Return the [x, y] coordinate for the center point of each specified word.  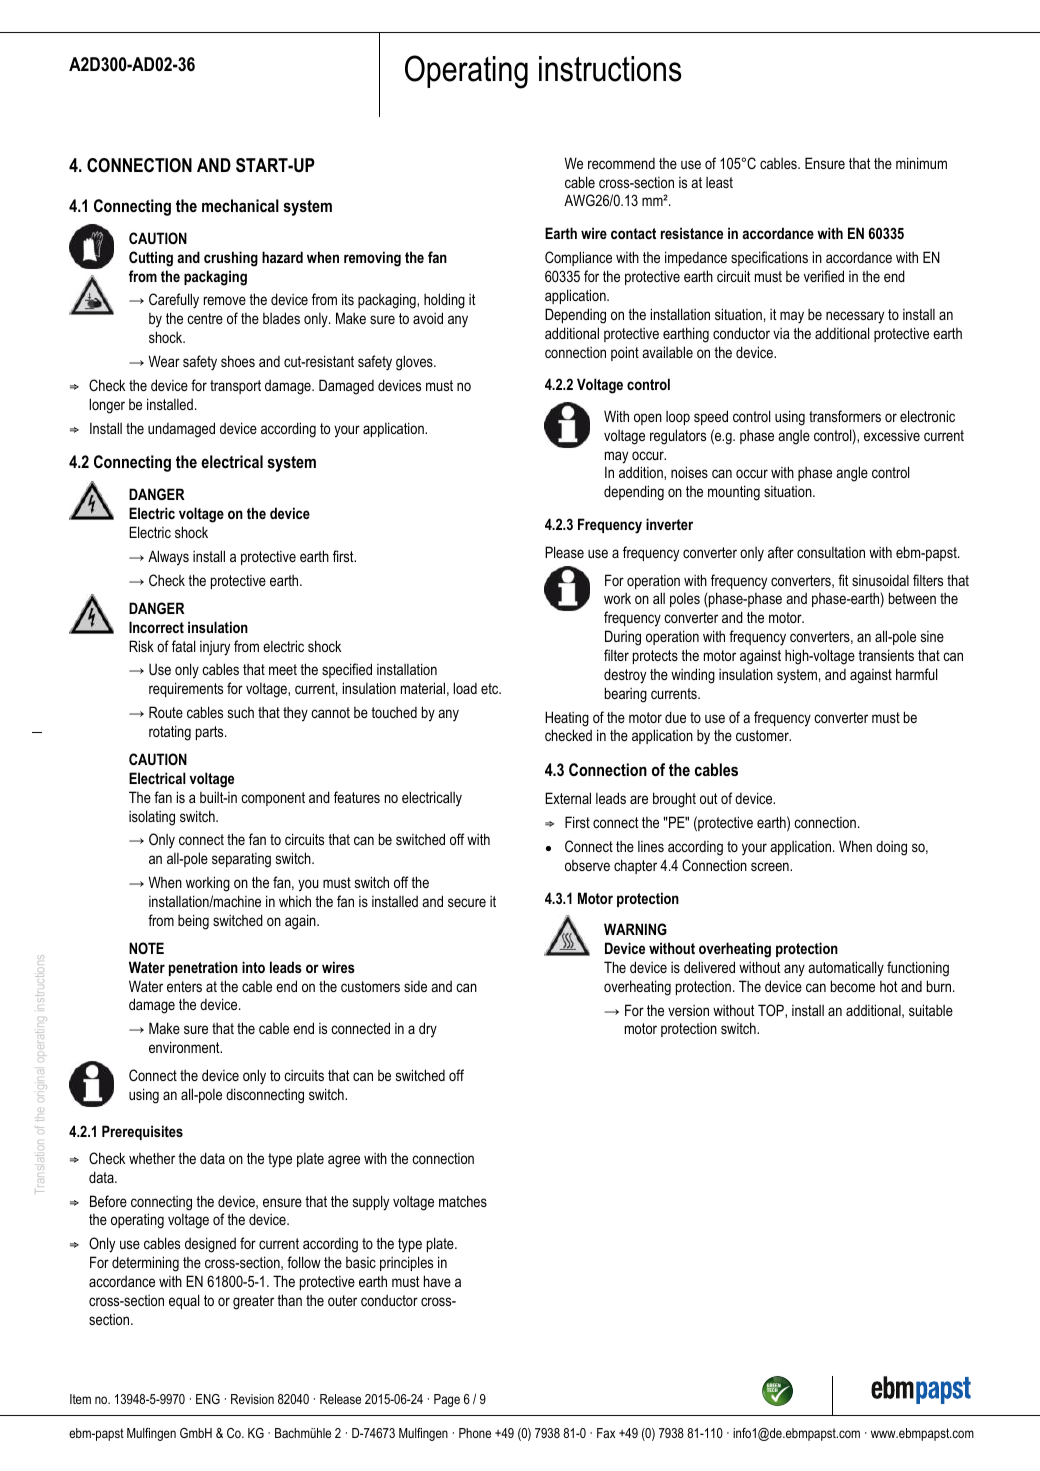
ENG [208, 1399]
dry [428, 1030]
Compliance [578, 258]
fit [843, 580]
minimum [921, 163]
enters [184, 986]
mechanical [240, 205]
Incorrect [156, 627]
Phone [475, 1433]
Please [564, 552]
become [853, 986]
